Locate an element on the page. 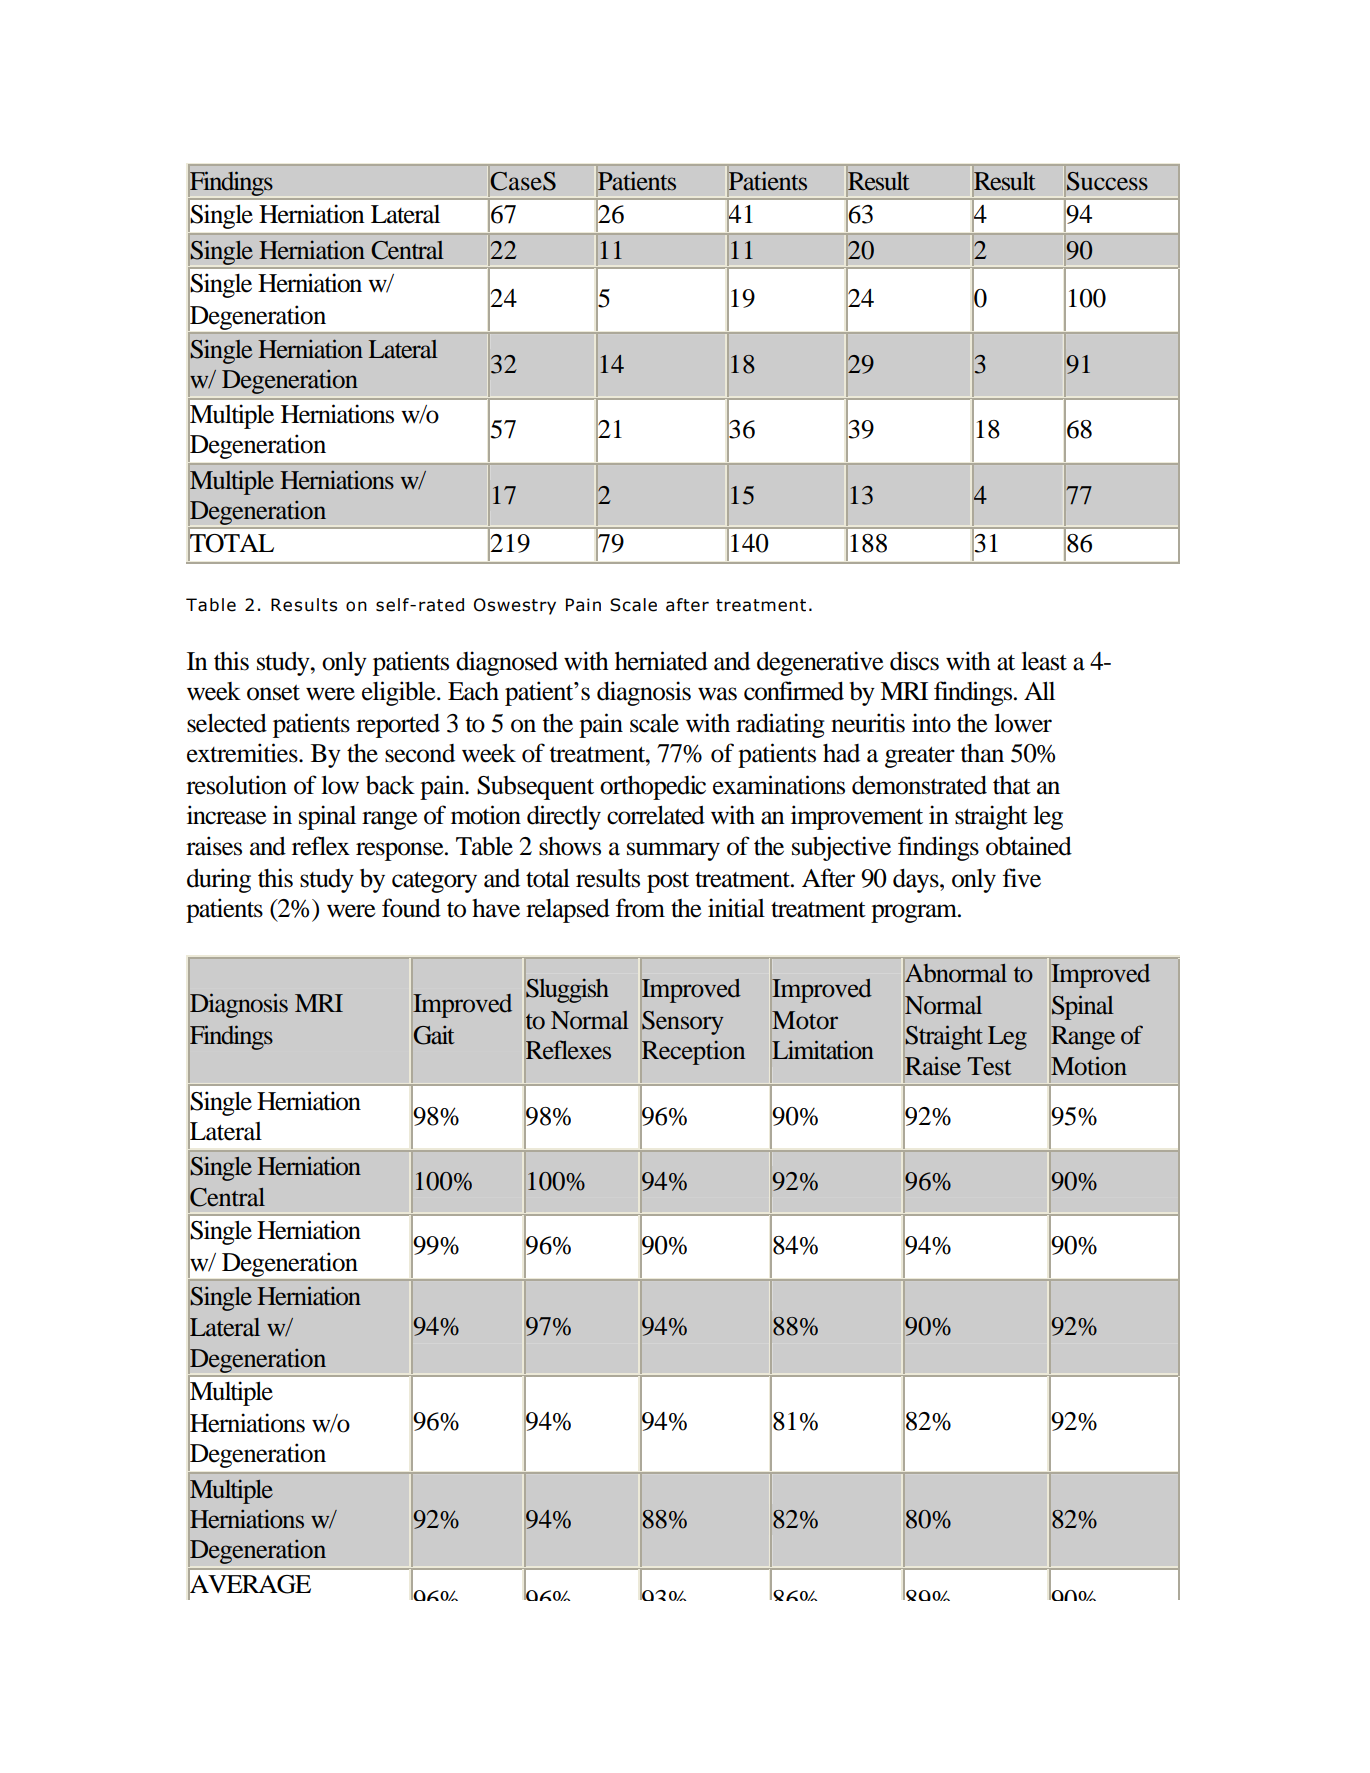  correlated is located at coordinates (656, 815).
